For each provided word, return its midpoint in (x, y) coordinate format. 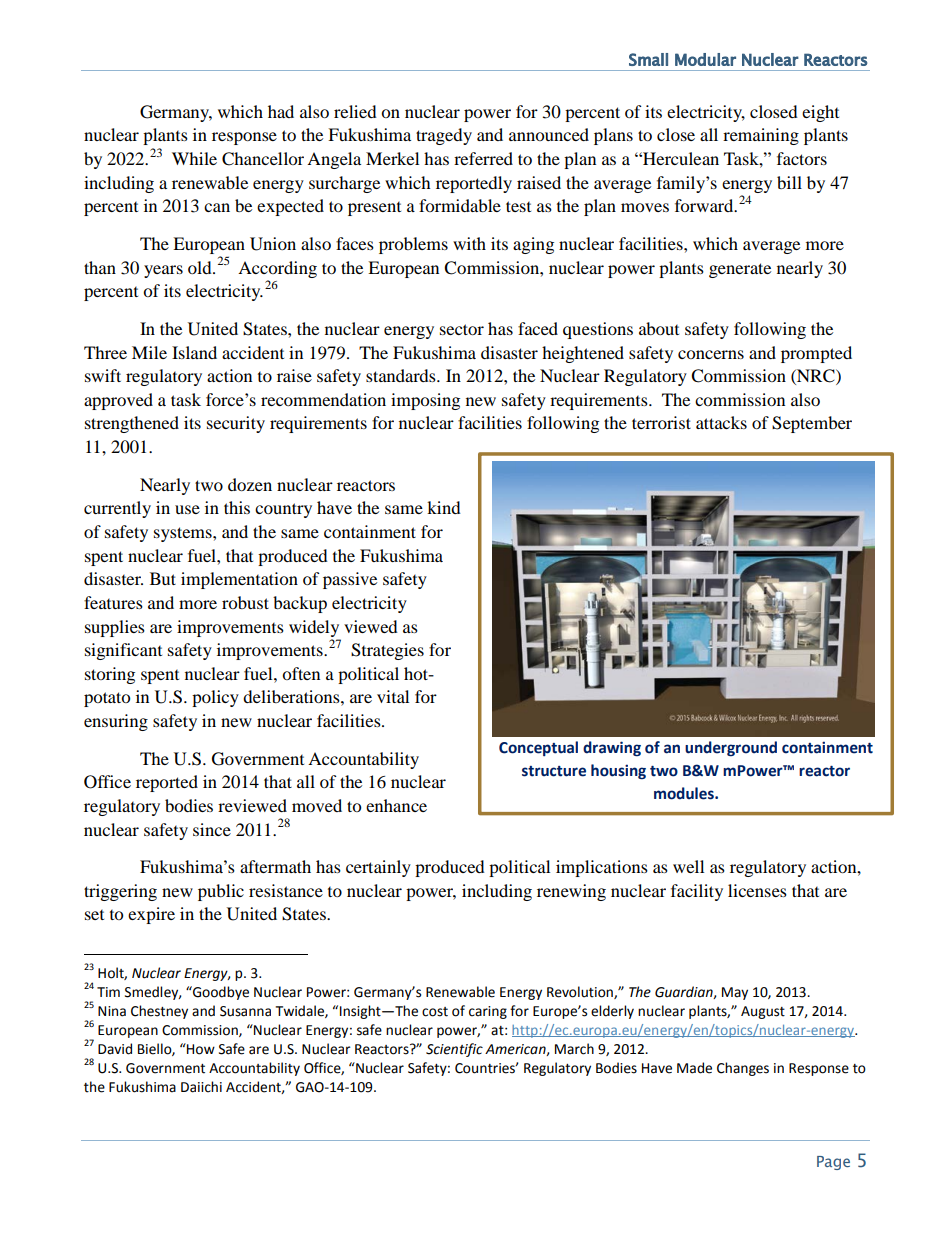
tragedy (444, 136)
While (194, 158)
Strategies (387, 651)
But (163, 578)
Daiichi (201, 1087)
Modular (705, 59)
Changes (743, 1069)
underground (731, 749)
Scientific (454, 1050)
